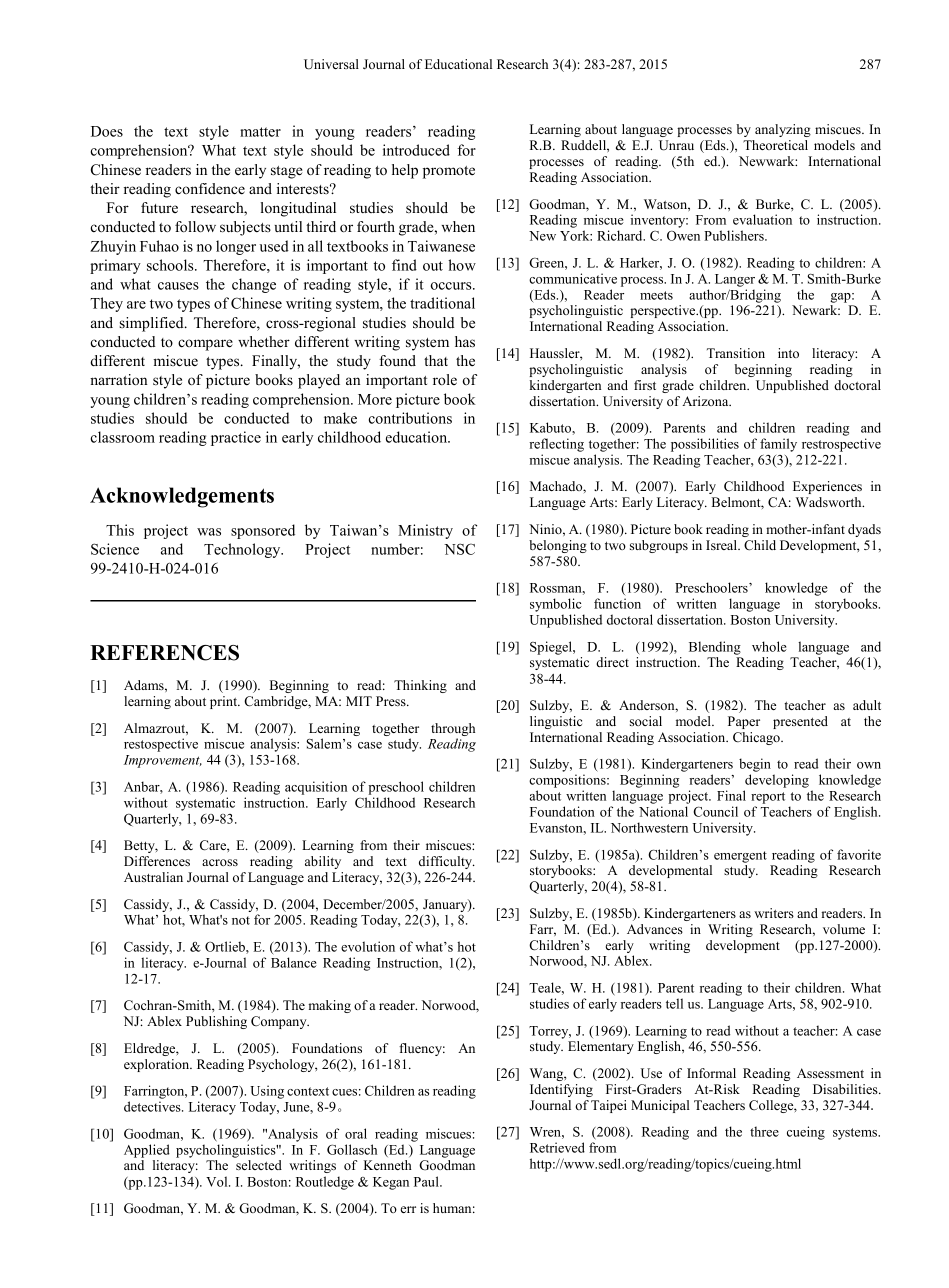  I want to click on three, so click(764, 1131).
